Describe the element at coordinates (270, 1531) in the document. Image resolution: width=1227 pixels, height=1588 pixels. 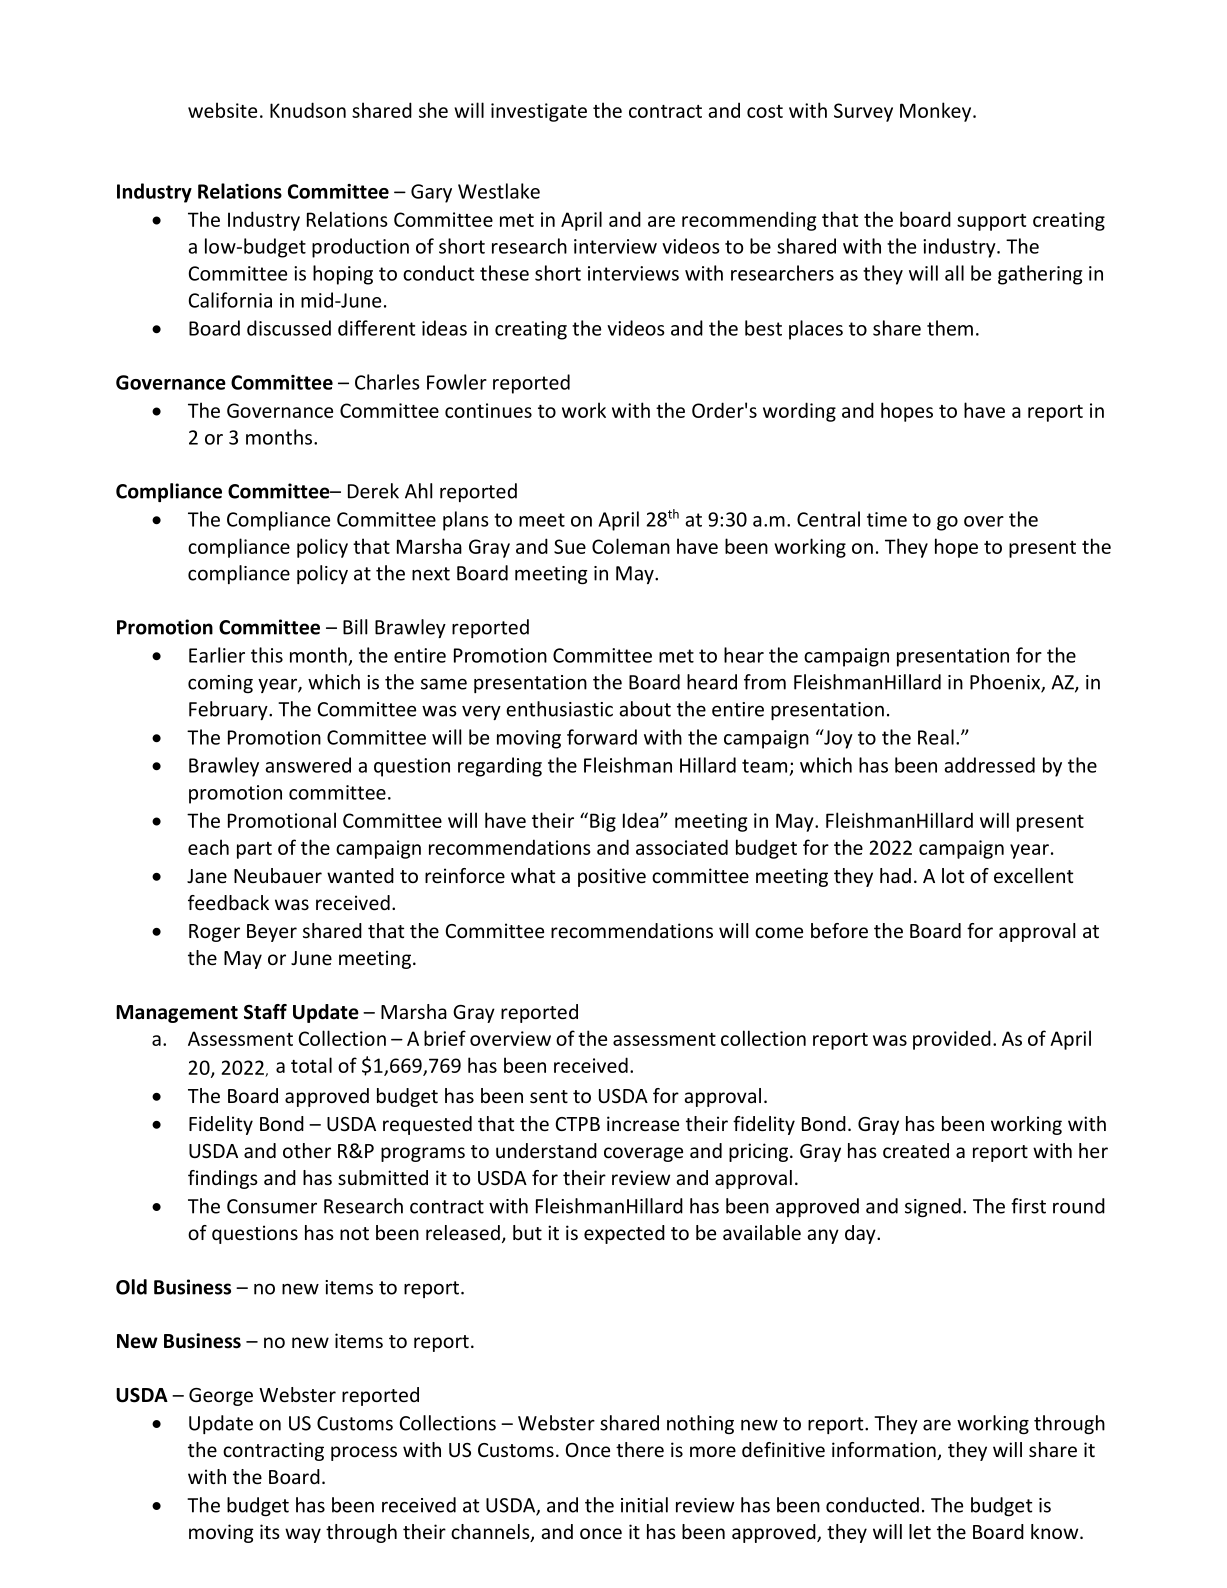
I see `its` at that location.
